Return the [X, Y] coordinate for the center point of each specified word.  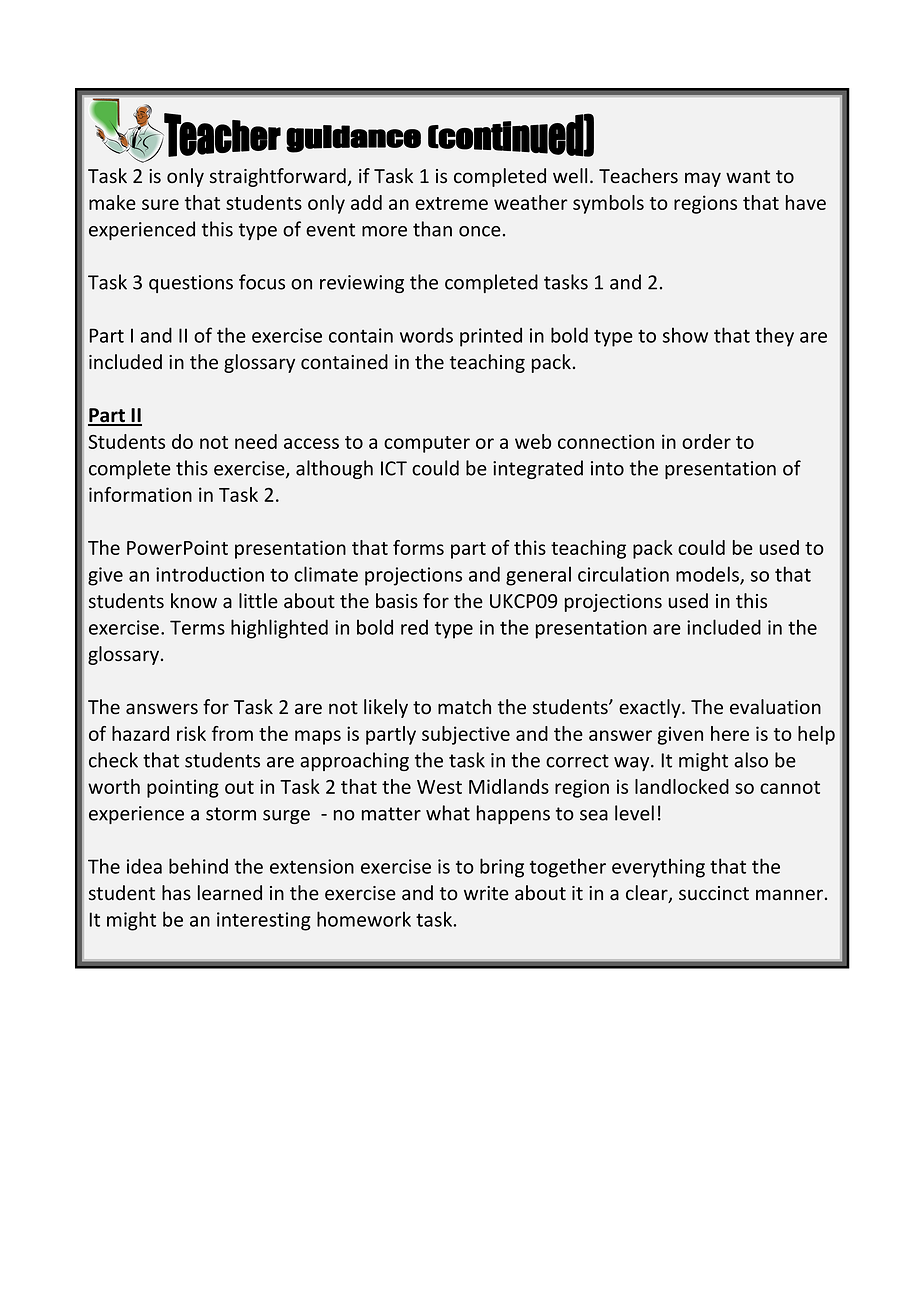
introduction [210, 574]
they [774, 337]
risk [191, 733]
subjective [466, 735]
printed [491, 337]
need [256, 441]
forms [418, 547]
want [748, 176]
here [730, 733]
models [708, 575]
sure [160, 204]
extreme [451, 203]
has [176, 893]
